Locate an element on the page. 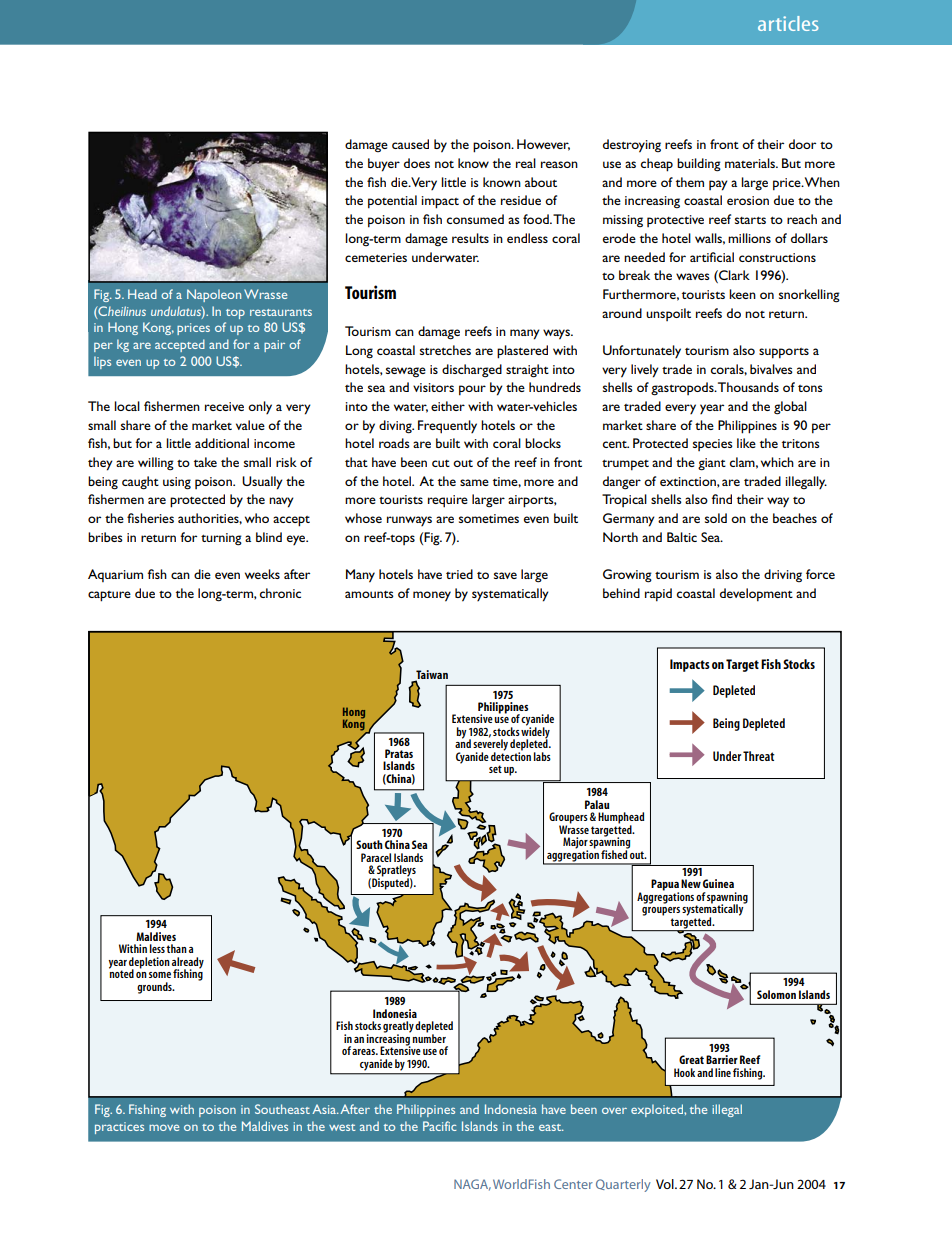  articles is located at coordinates (788, 23).
